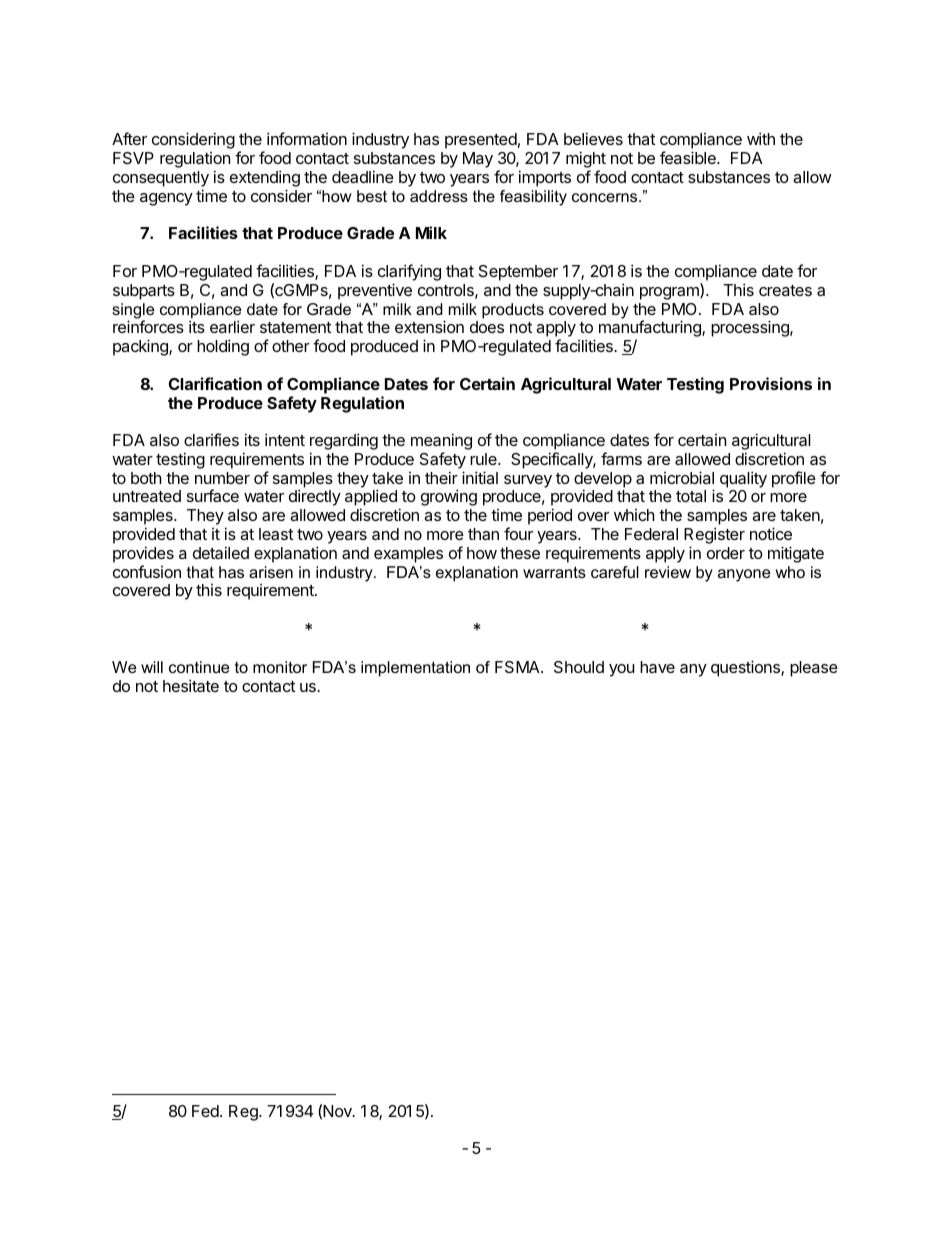  What do you see at coordinates (232, 326) in the page?
I see `earlier` at bounding box center [232, 326].
